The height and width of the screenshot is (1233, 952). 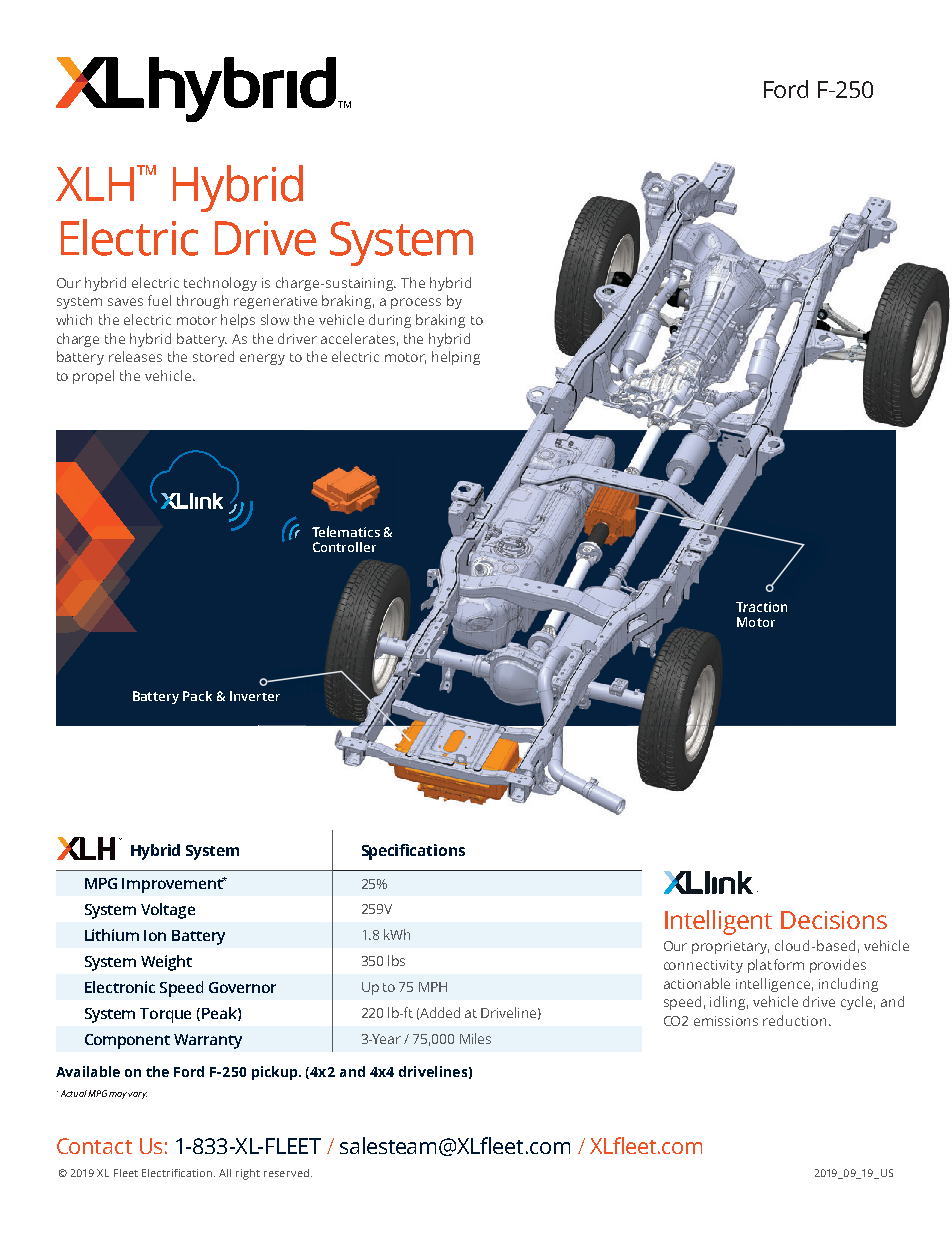 I want to click on helping, so click(x=456, y=358).
